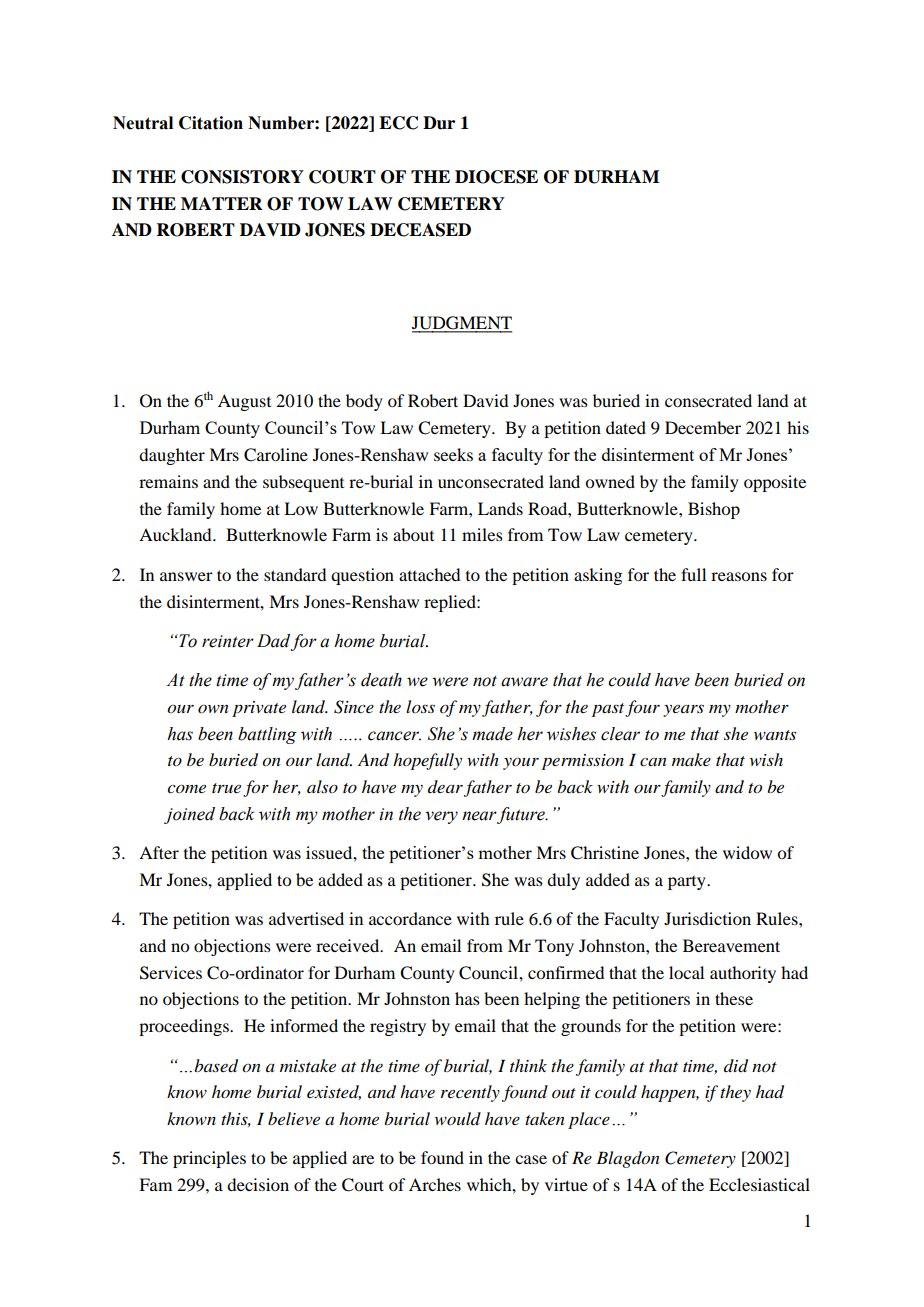  I want to click on August, so click(244, 402).
